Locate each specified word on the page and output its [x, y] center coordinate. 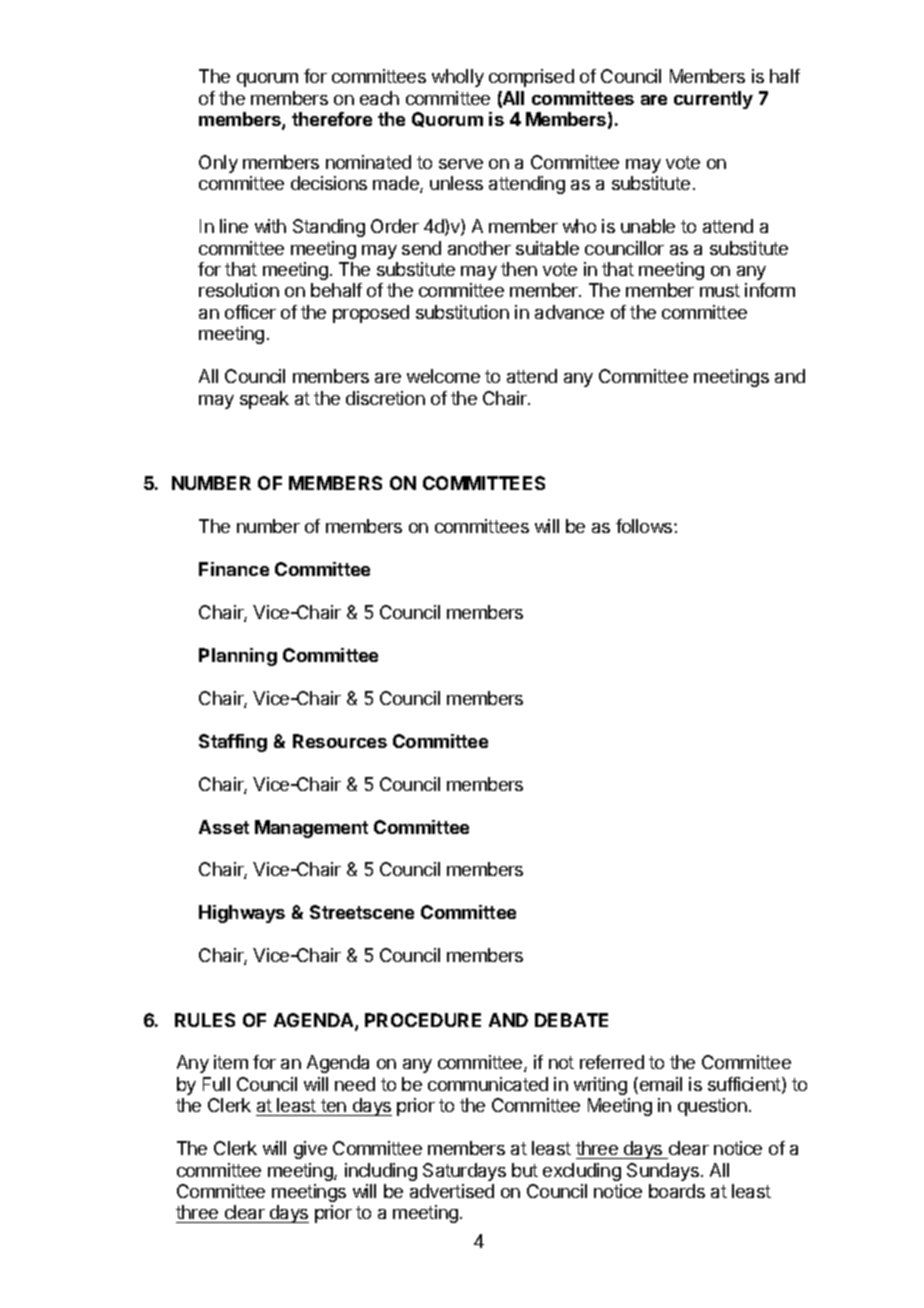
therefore [332, 119]
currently [713, 100]
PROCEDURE [423, 1020]
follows [645, 526]
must [720, 290]
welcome [443, 376]
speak [264, 400]
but [525, 1170]
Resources [340, 741]
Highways [242, 914]
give [310, 1150]
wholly [458, 78]
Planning [238, 657]
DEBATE [571, 1020]
